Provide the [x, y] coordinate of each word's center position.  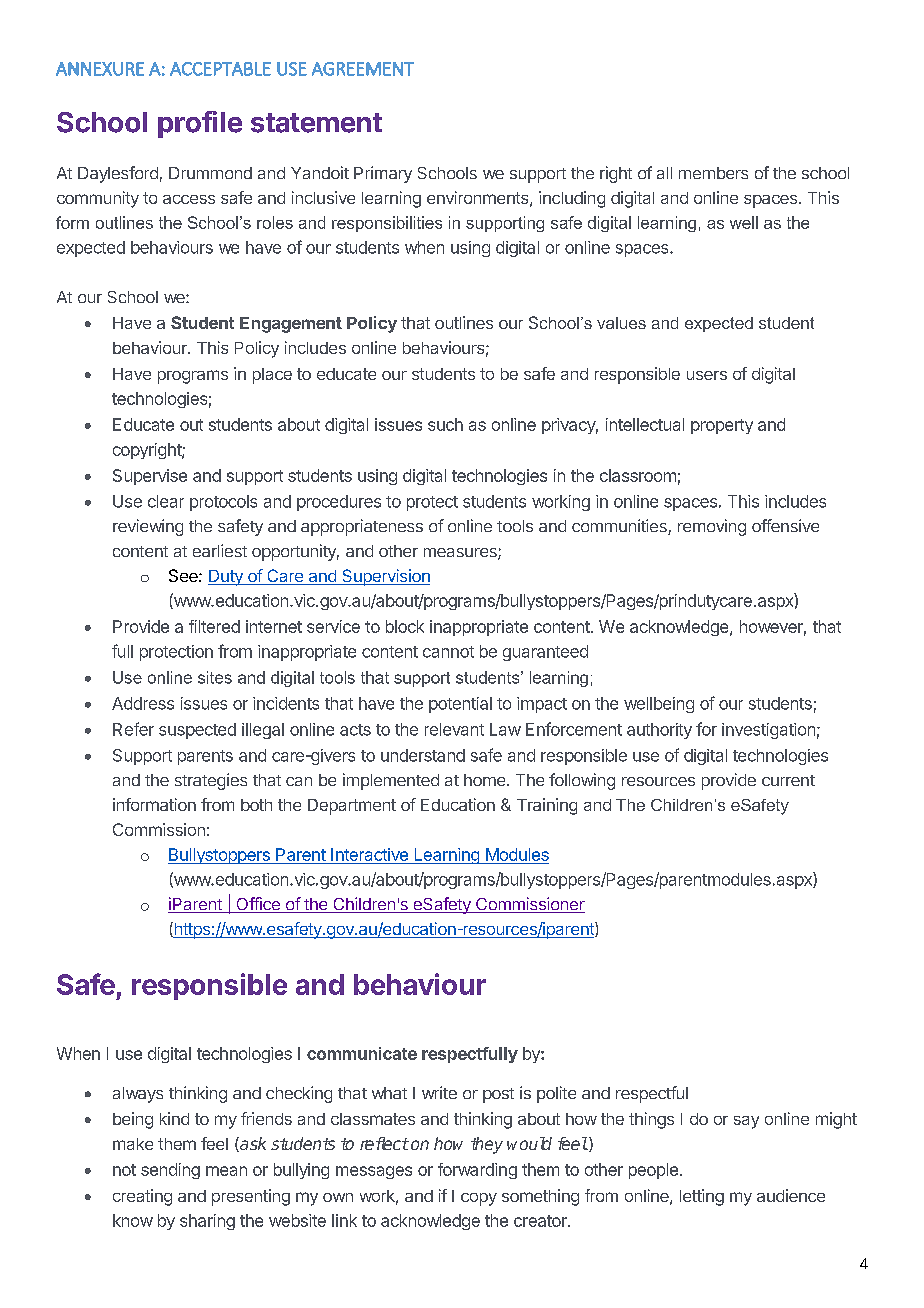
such [445, 424]
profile [200, 124]
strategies [211, 781]
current [788, 780]
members [713, 173]
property [722, 426]
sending [170, 1171]
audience [791, 1195]
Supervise [150, 477]
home [486, 780]
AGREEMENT [363, 69]
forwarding [477, 1171]
